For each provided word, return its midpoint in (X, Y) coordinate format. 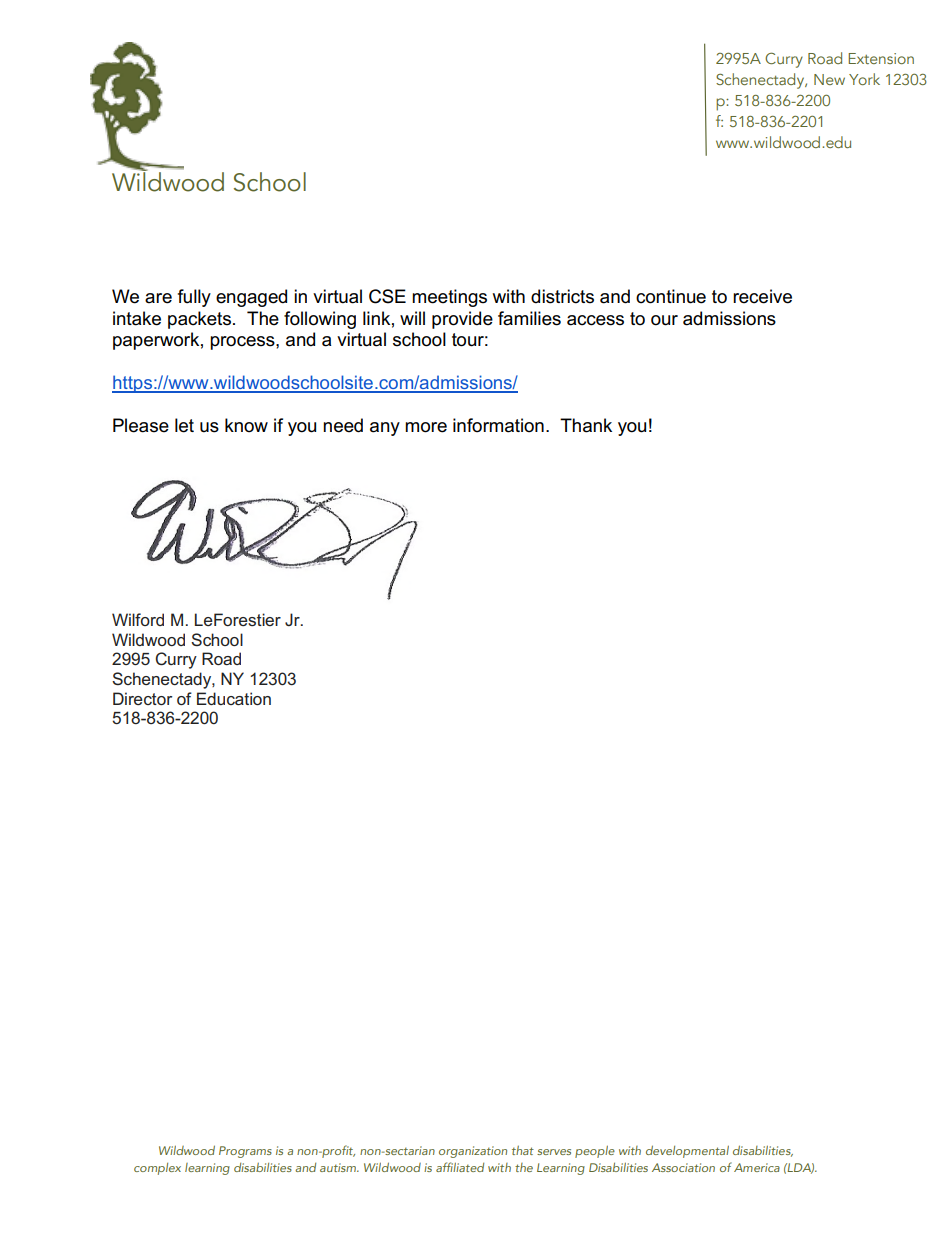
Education (234, 698)
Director (142, 698)
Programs (245, 1152)
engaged (251, 298)
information (498, 425)
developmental (687, 1151)
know (246, 425)
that (523, 1150)
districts (562, 296)
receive (762, 296)
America (757, 1167)
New (829, 79)
